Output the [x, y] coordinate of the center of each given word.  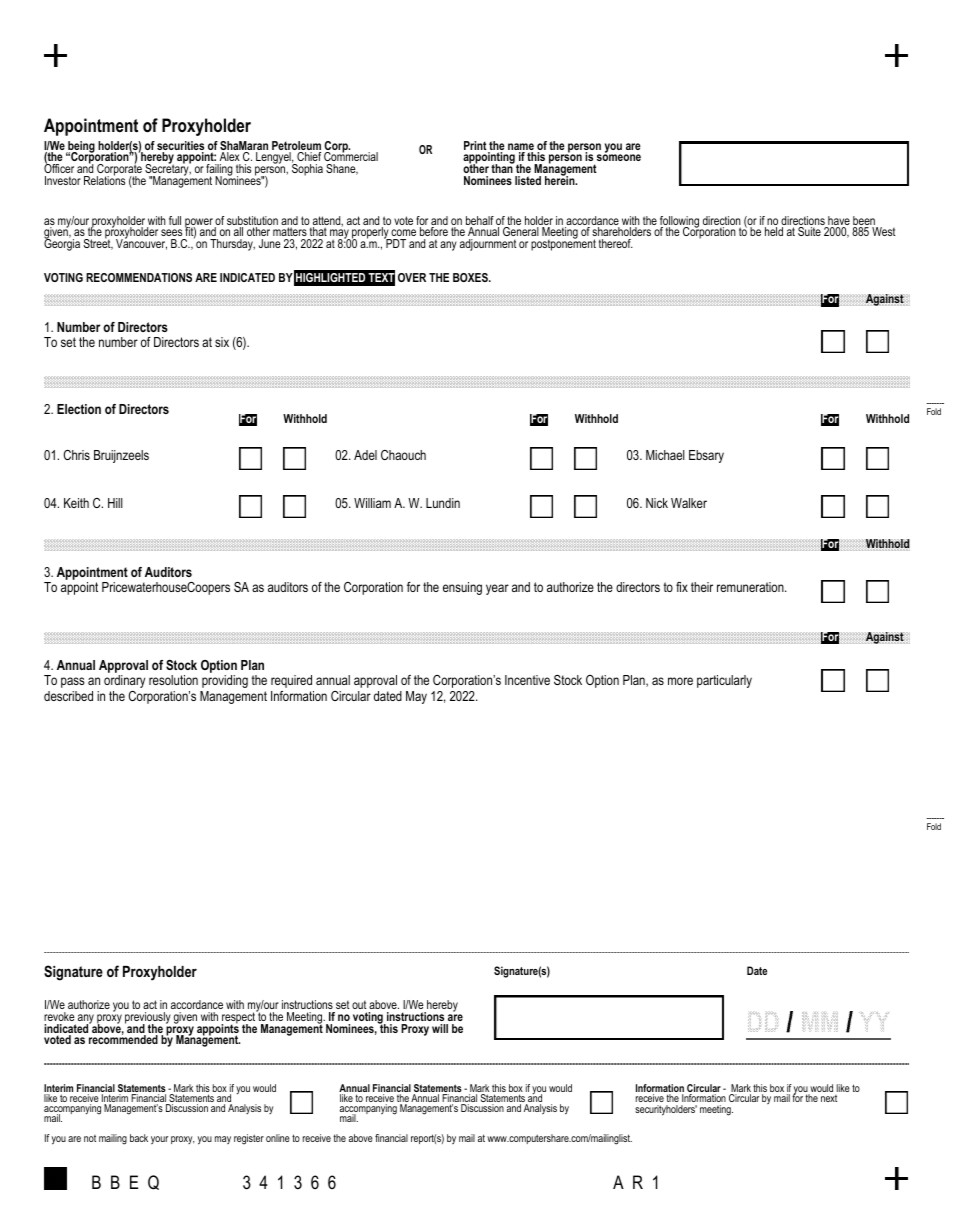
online [278, 1138]
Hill [115, 503]
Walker [689, 503]
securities [180, 147]
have [838, 222]
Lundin [443, 503]
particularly [724, 681]
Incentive [527, 680]
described [68, 696]
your [159, 1140]
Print [475, 145]
